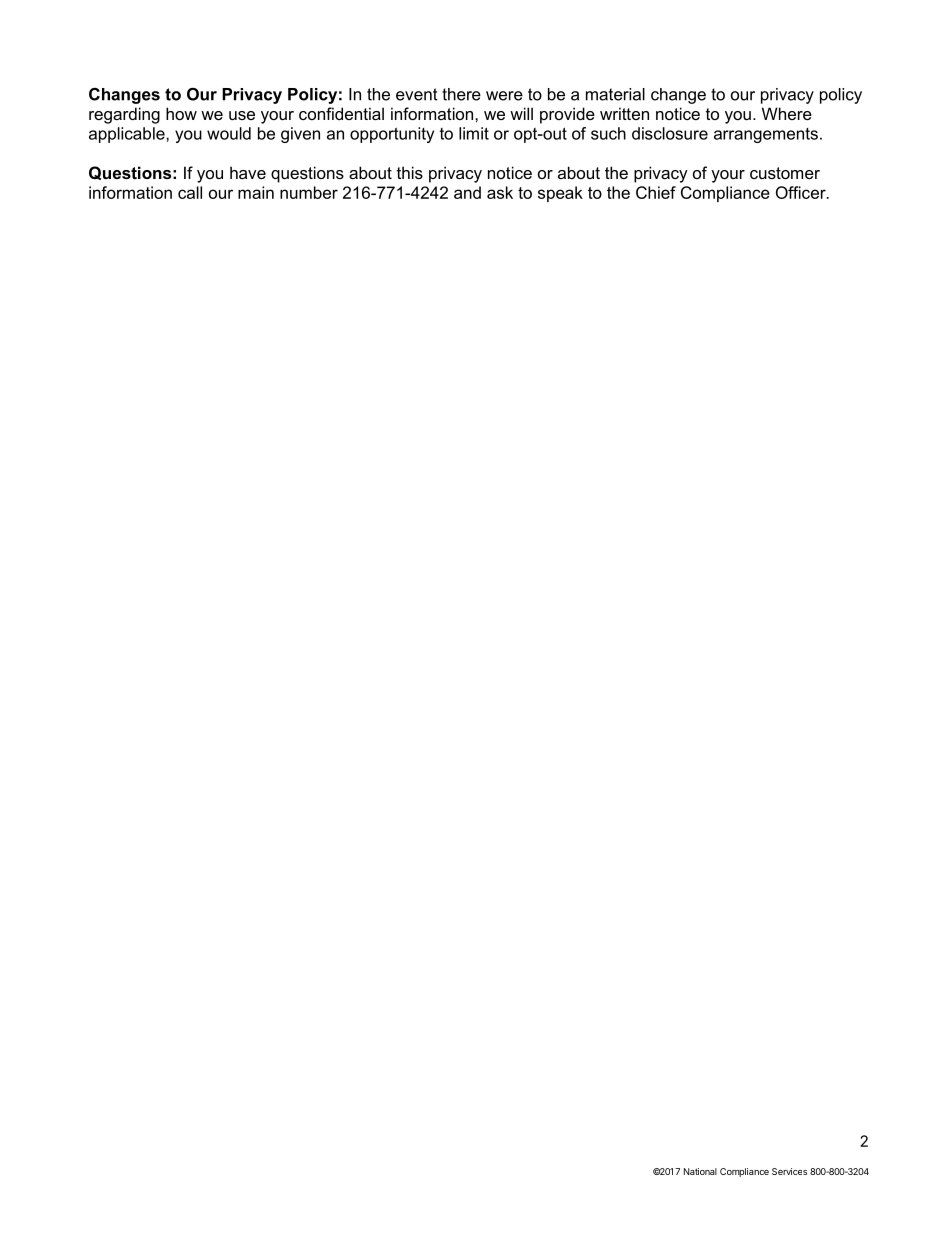  Describe the element at coordinates (467, 192) in the screenshot. I see `and` at that location.
